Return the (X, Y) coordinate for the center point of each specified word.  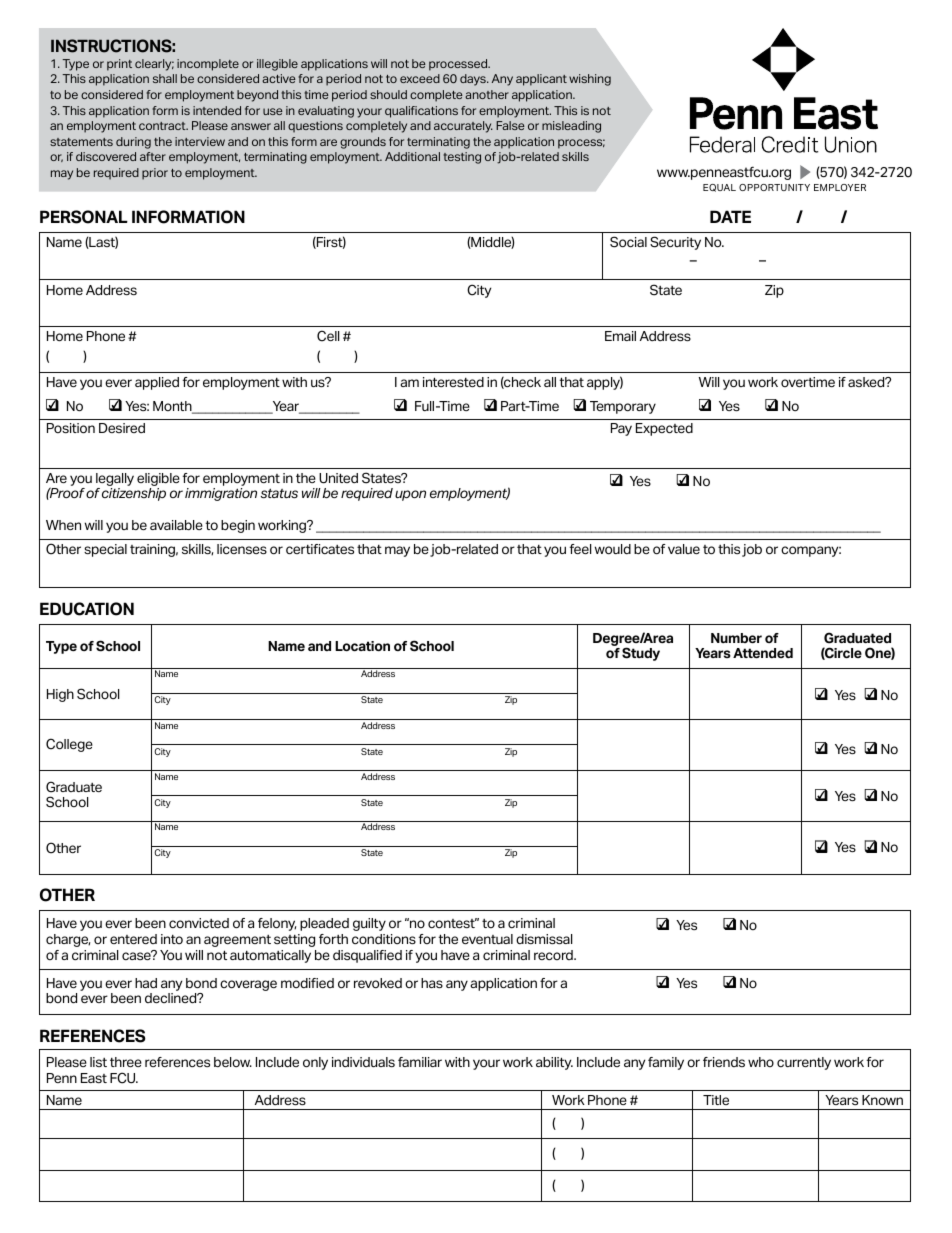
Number (736, 638)
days (474, 80)
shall (165, 78)
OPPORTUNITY (774, 187)
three (126, 1062)
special (105, 550)
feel (580, 549)
